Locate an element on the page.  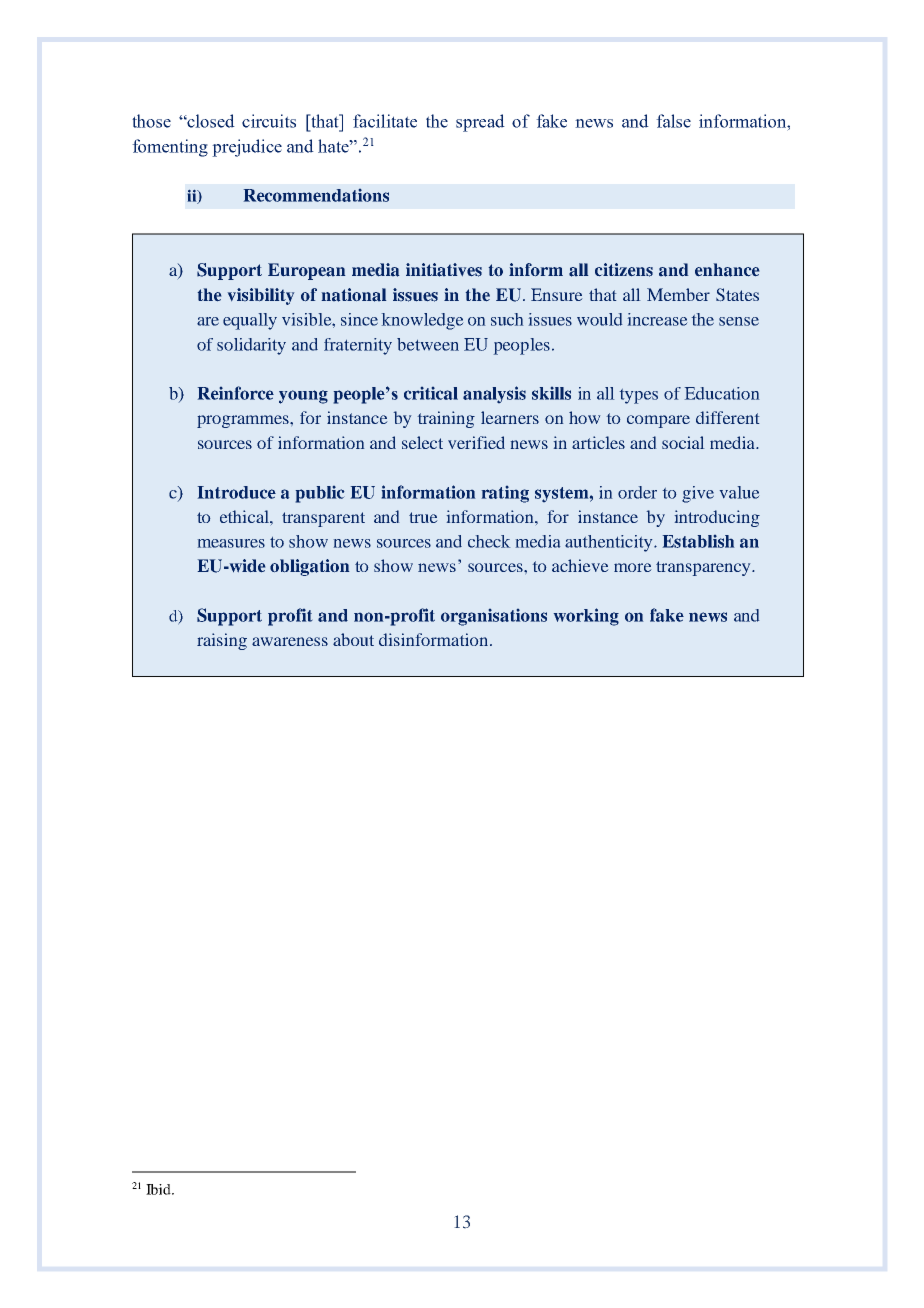
organisations is located at coordinates (494, 617).
